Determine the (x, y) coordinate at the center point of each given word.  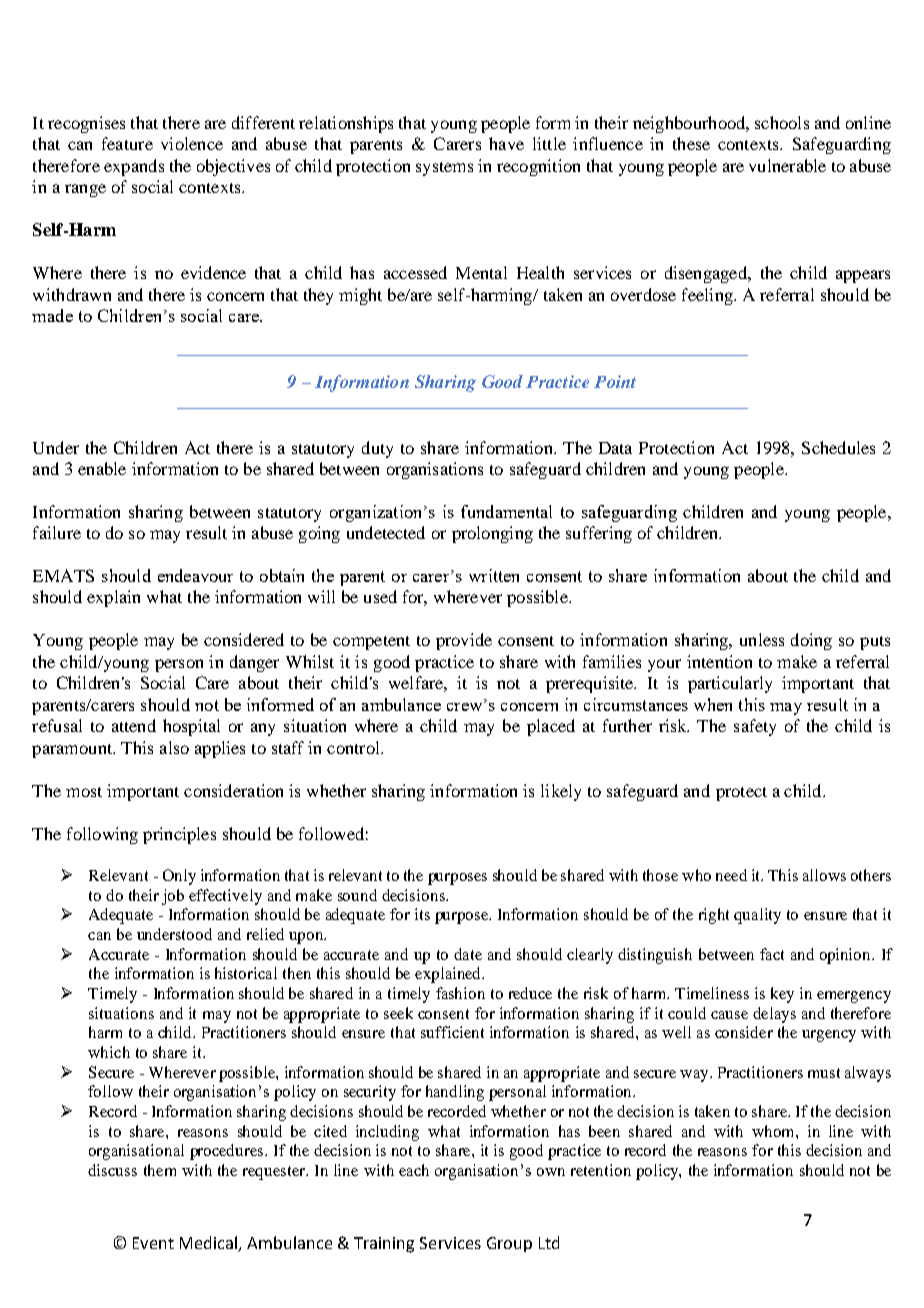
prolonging (492, 534)
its (422, 914)
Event (153, 1243)
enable (102, 468)
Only (179, 877)
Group (509, 1244)
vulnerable (787, 165)
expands (134, 167)
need (731, 875)
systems (444, 169)
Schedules (838, 447)
